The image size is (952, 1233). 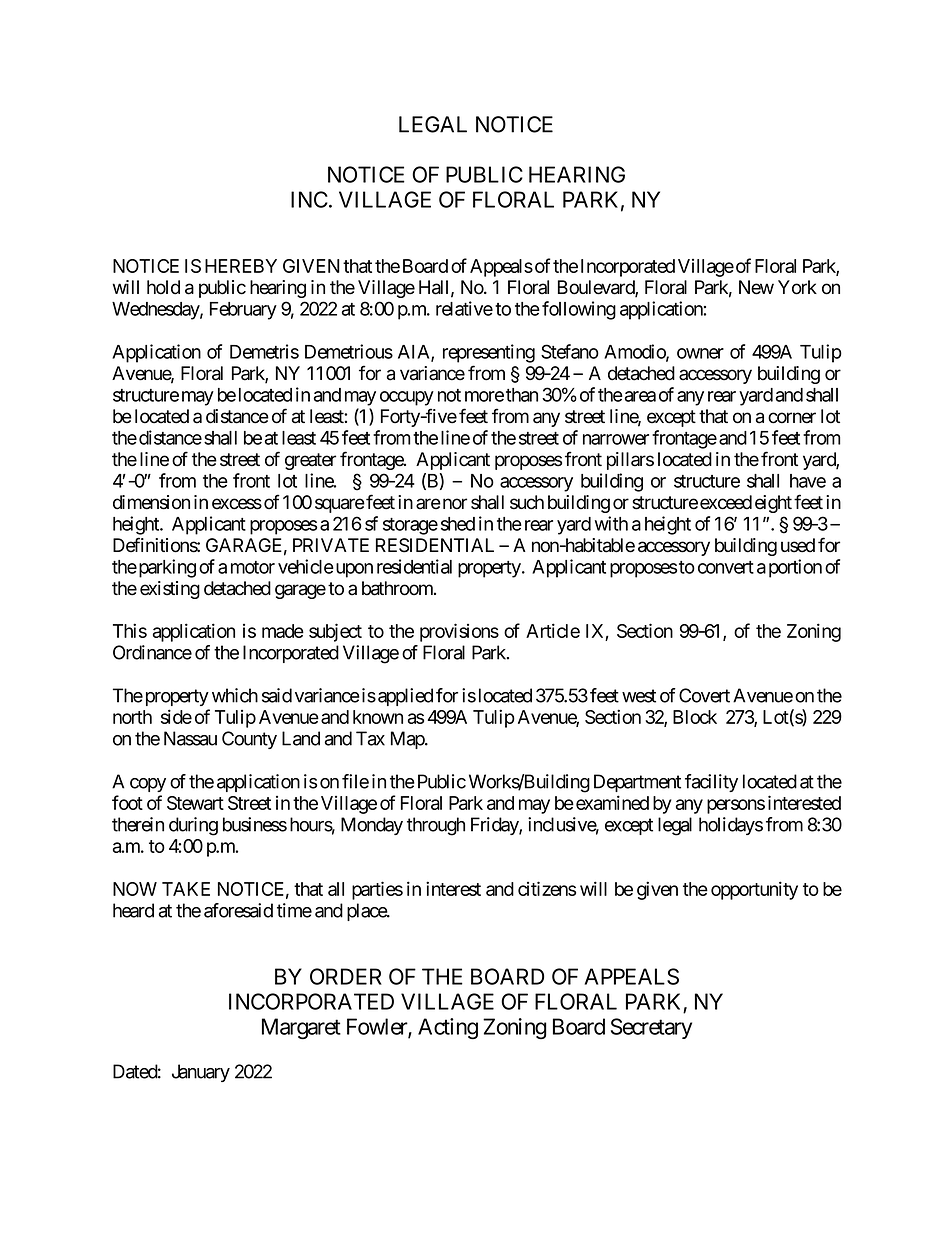 What do you see at coordinates (163, 287) in the screenshot?
I see `hold` at bounding box center [163, 287].
